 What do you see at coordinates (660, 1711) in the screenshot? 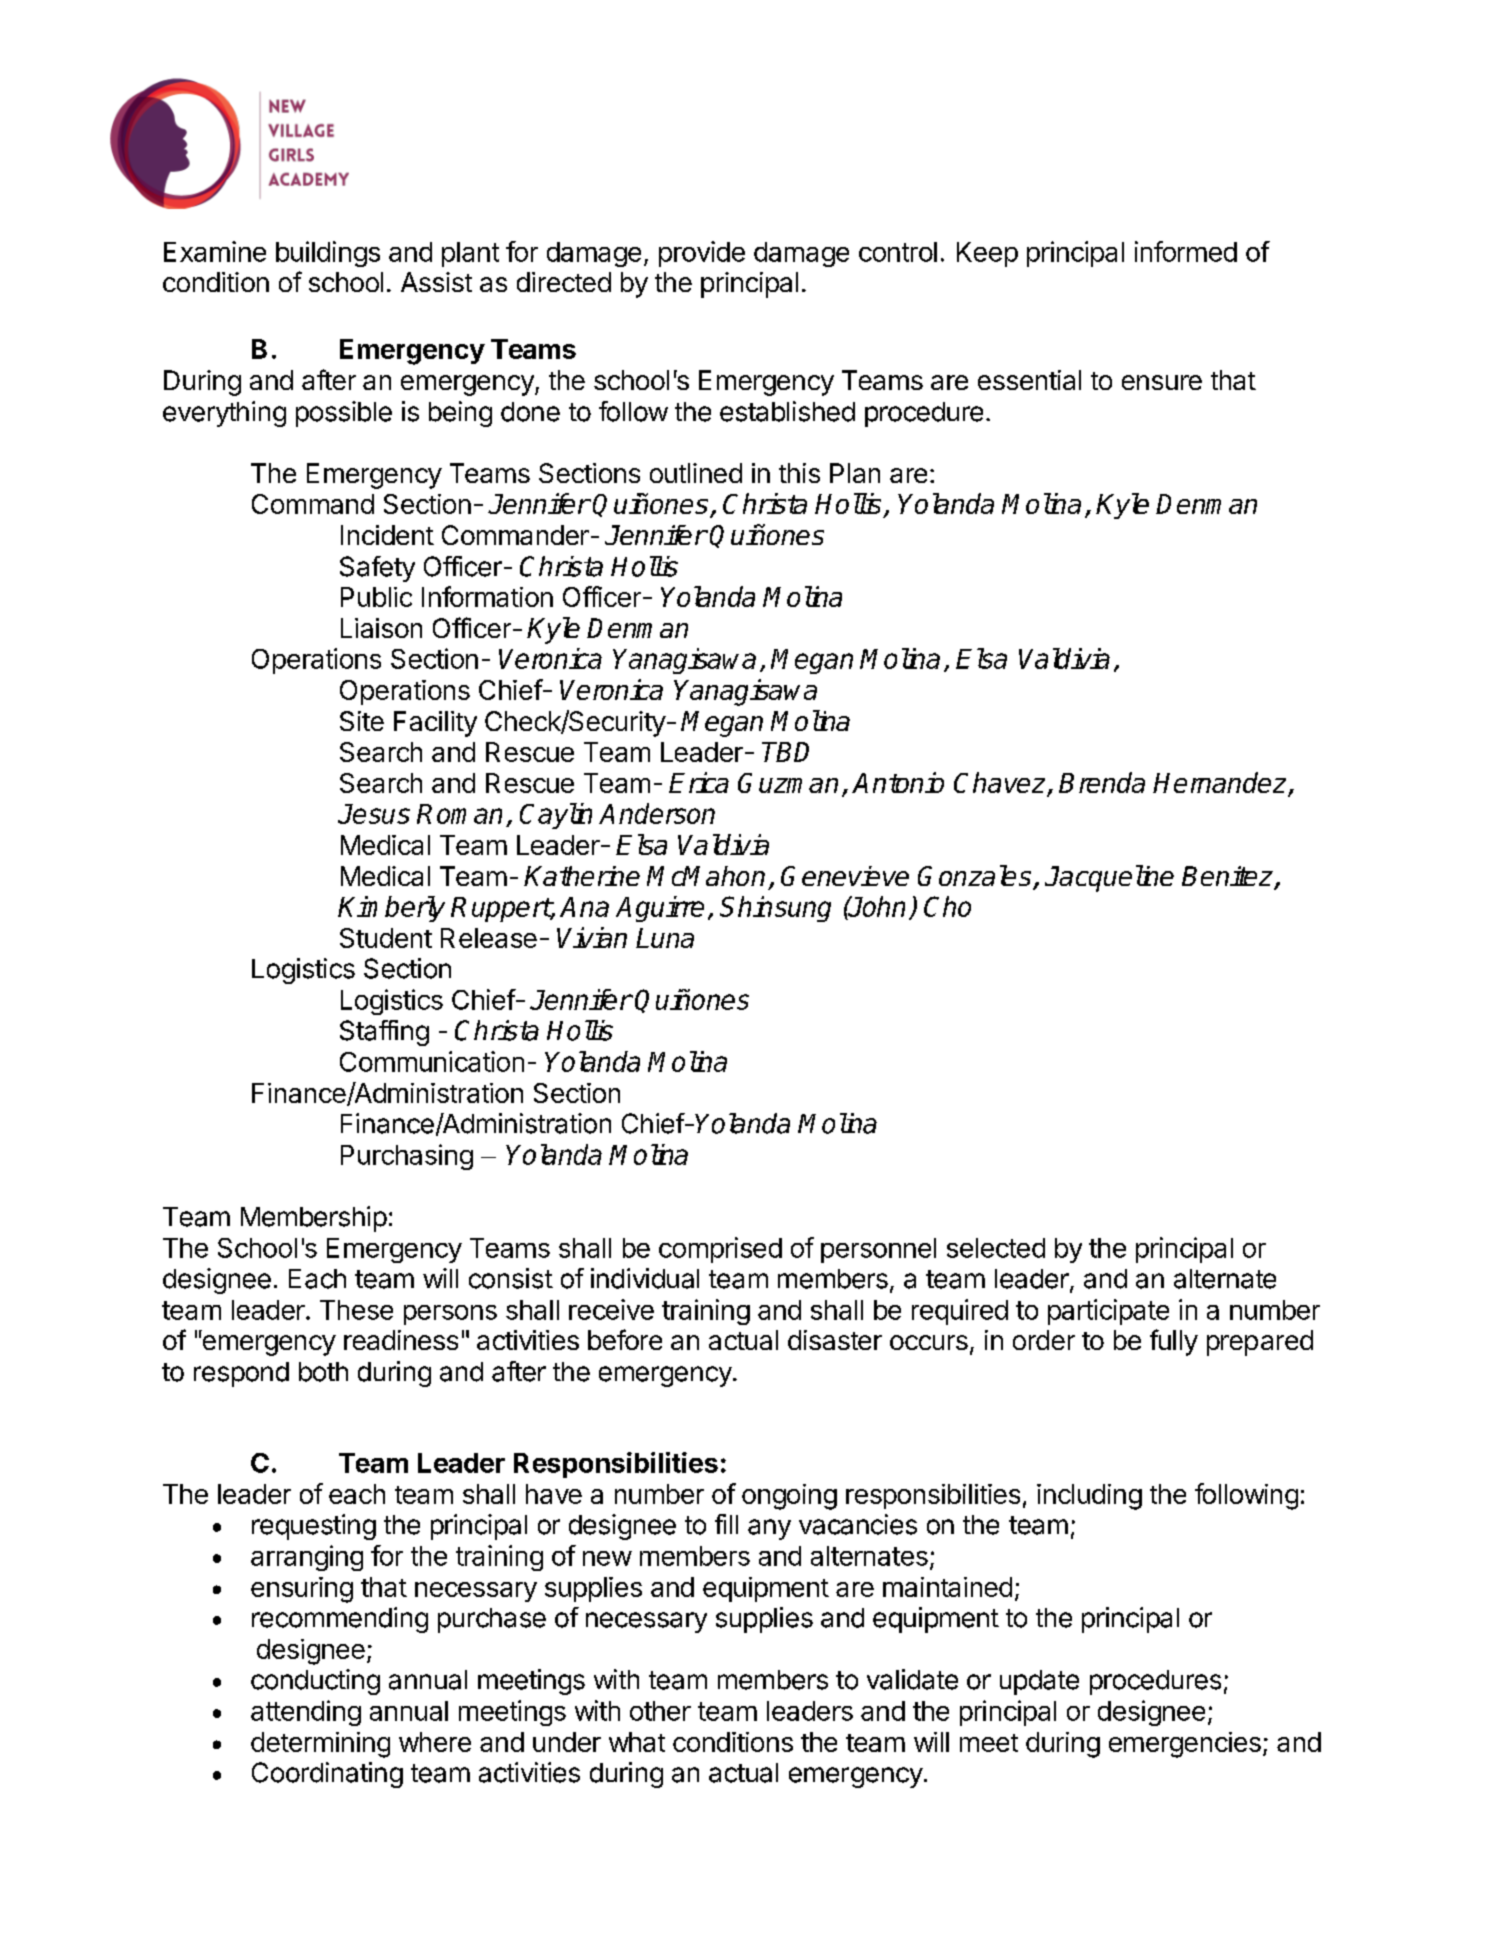
I see `other` at bounding box center [660, 1711].
